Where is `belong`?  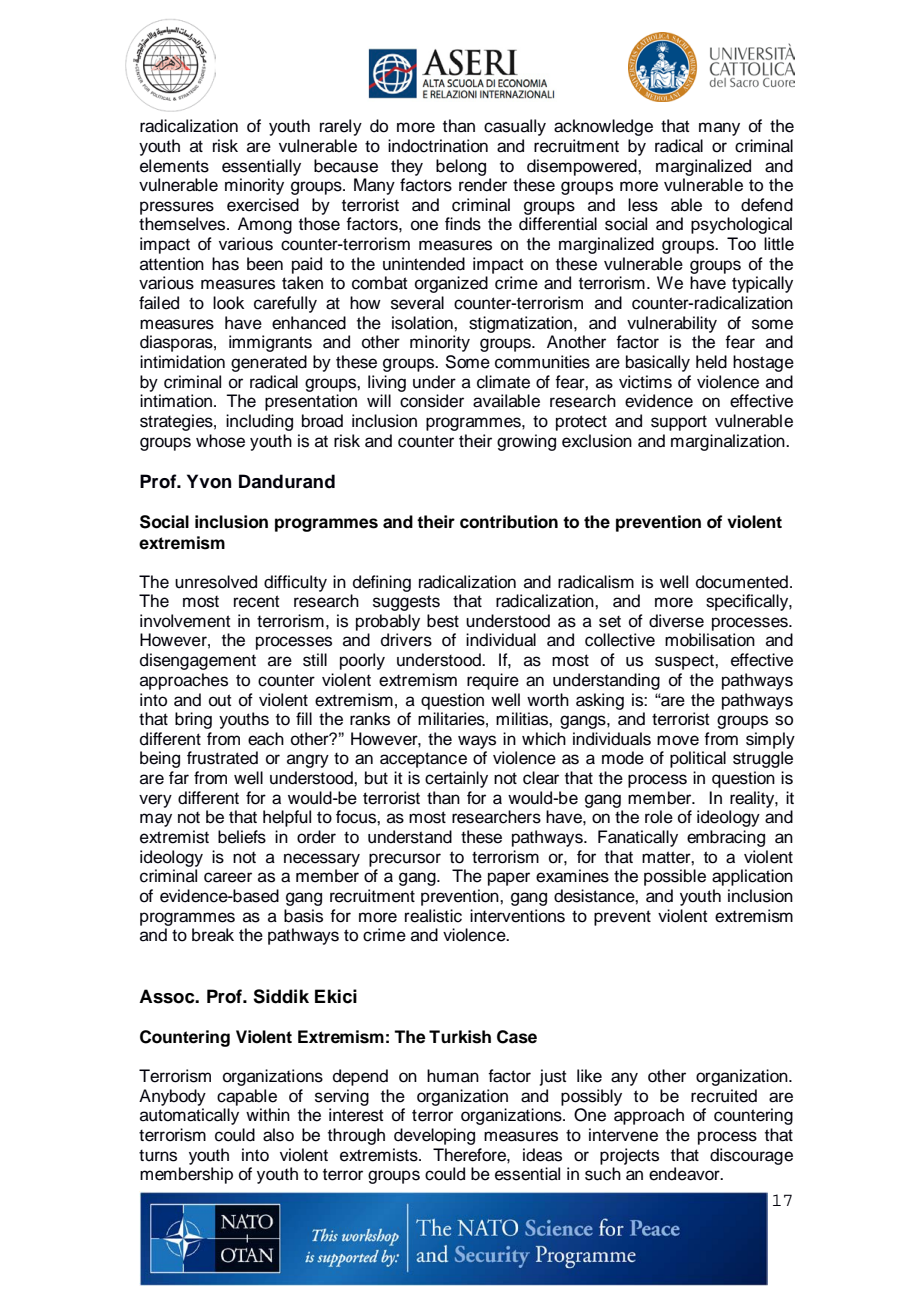
belong is located at coordinates (461, 167).
